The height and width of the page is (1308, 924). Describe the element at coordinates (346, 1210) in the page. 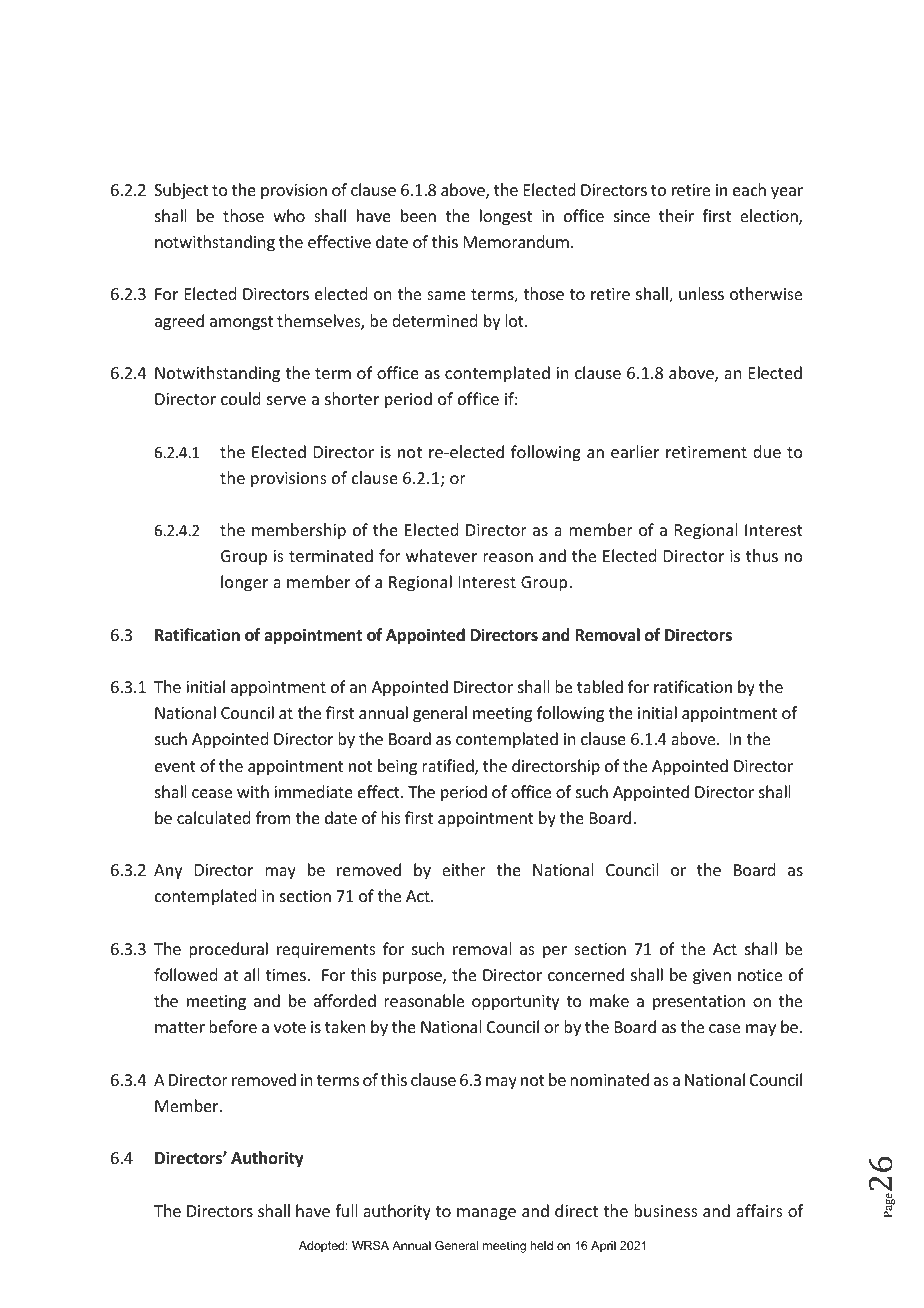

I see `full` at that location.
